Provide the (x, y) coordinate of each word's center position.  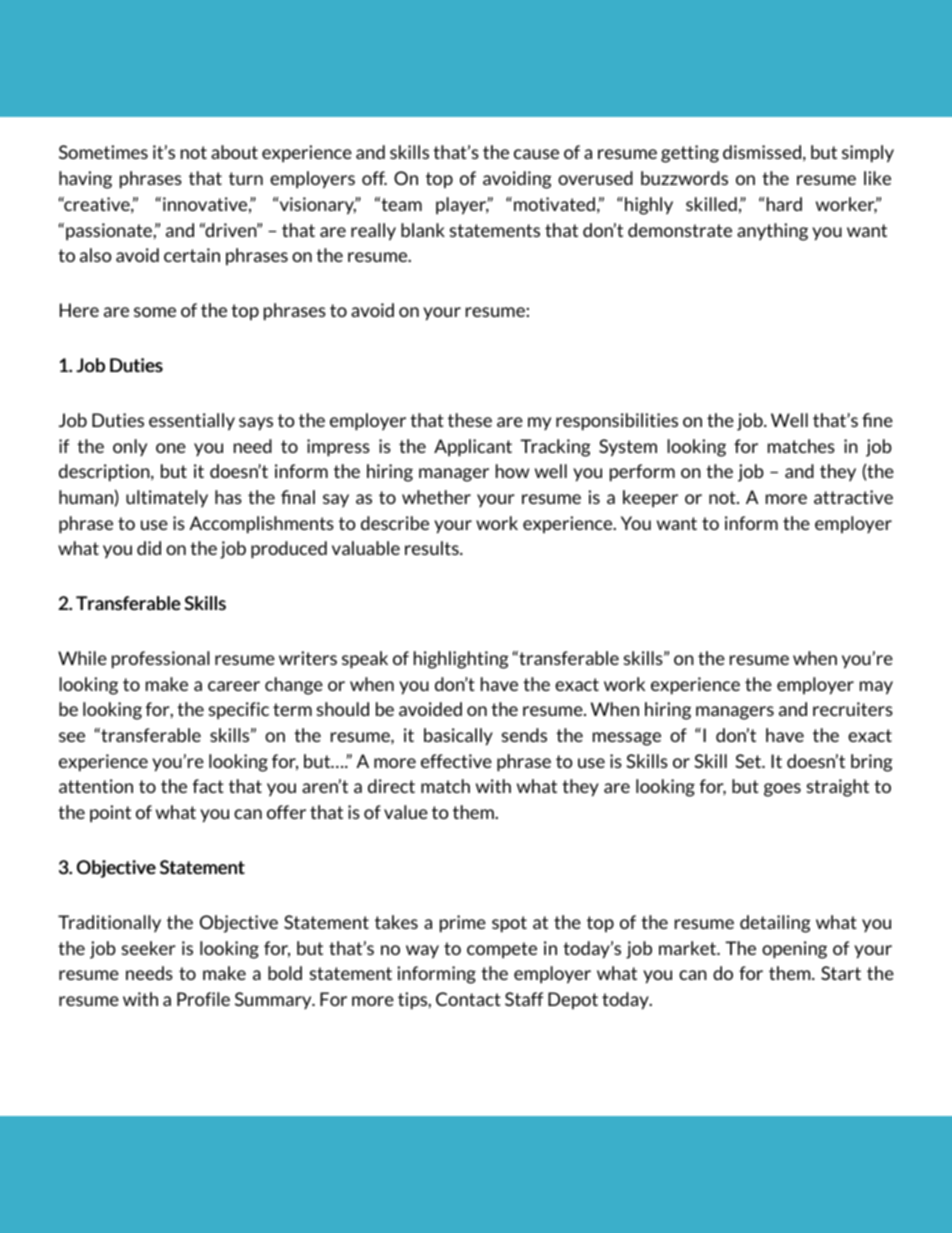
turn (246, 178)
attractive (853, 497)
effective (456, 761)
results (433, 548)
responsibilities (617, 422)
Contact (468, 999)
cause (536, 154)
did (149, 548)
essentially (192, 422)
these (470, 420)
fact (208, 786)
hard (784, 204)
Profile (203, 999)
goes (782, 790)
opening (794, 950)
